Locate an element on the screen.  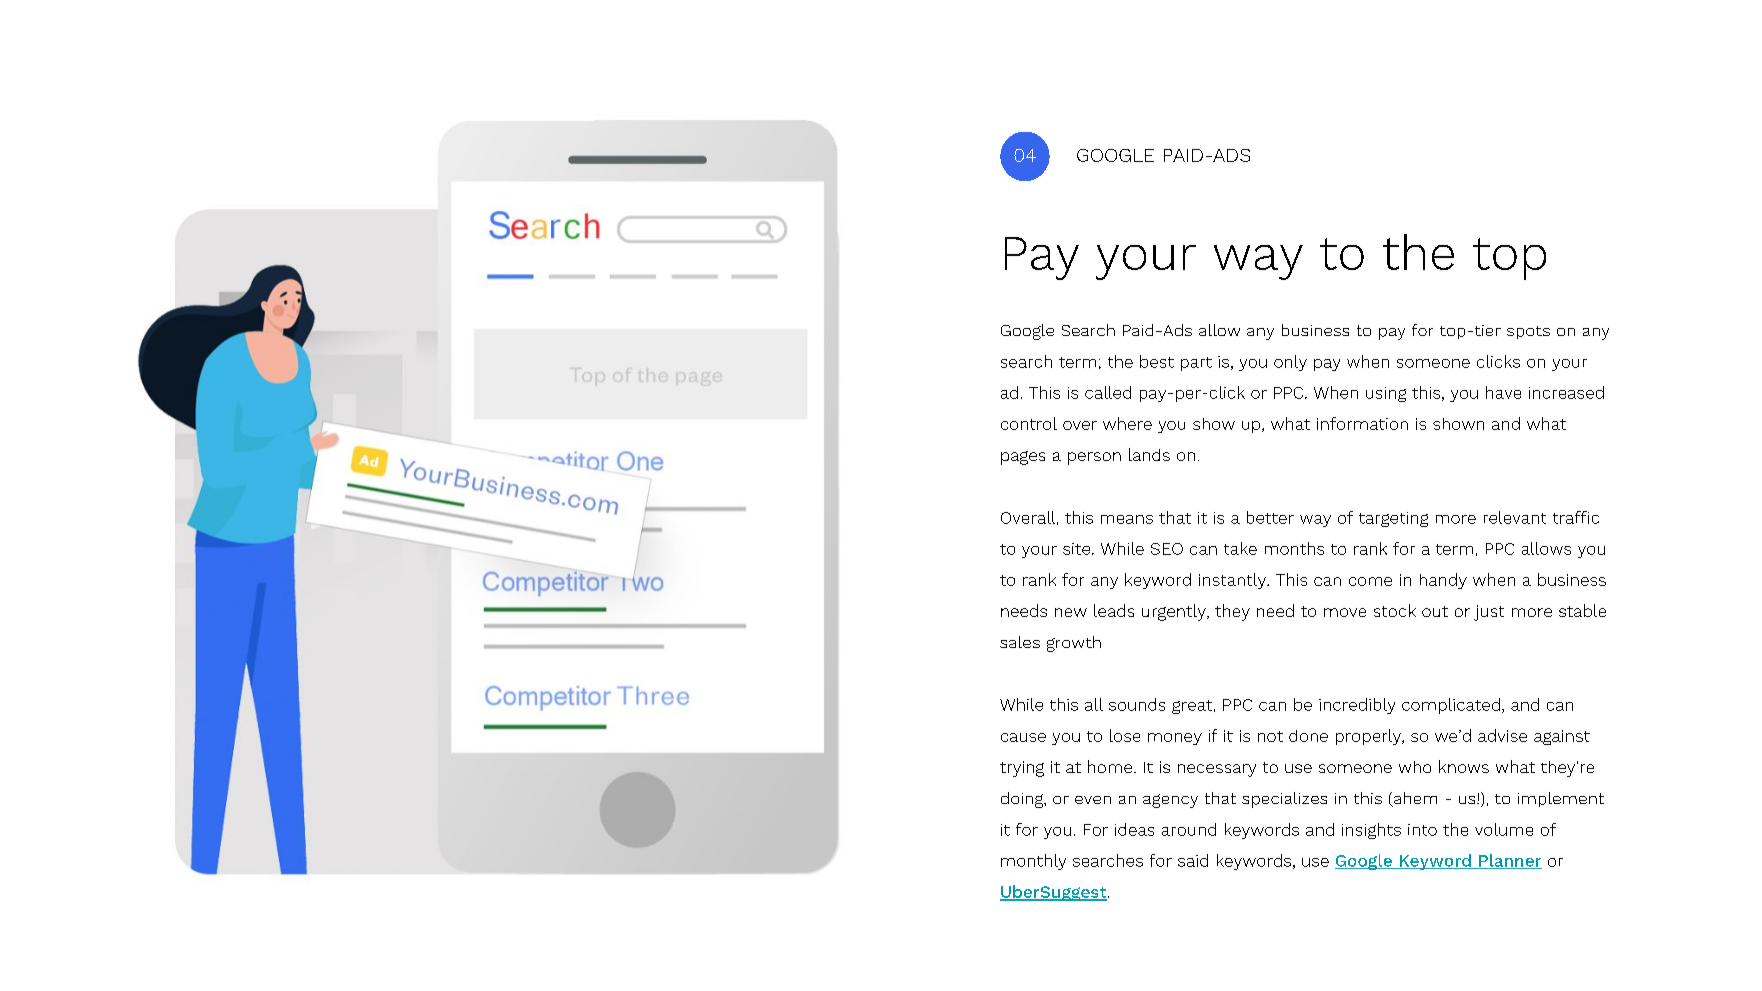
just is located at coordinates (1489, 613).
